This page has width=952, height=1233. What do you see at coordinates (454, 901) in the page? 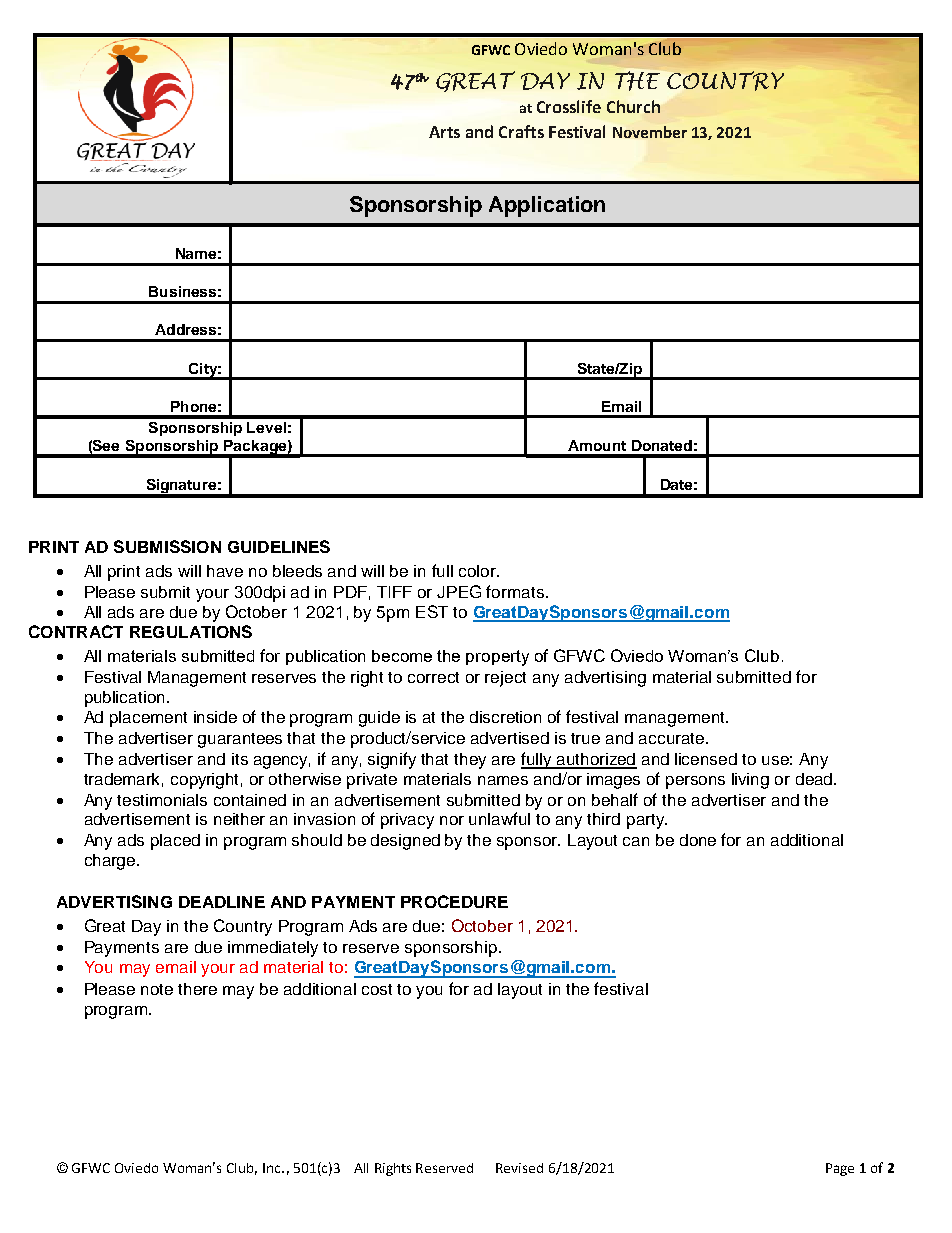
I see `PROCEDURE` at bounding box center [454, 901].
